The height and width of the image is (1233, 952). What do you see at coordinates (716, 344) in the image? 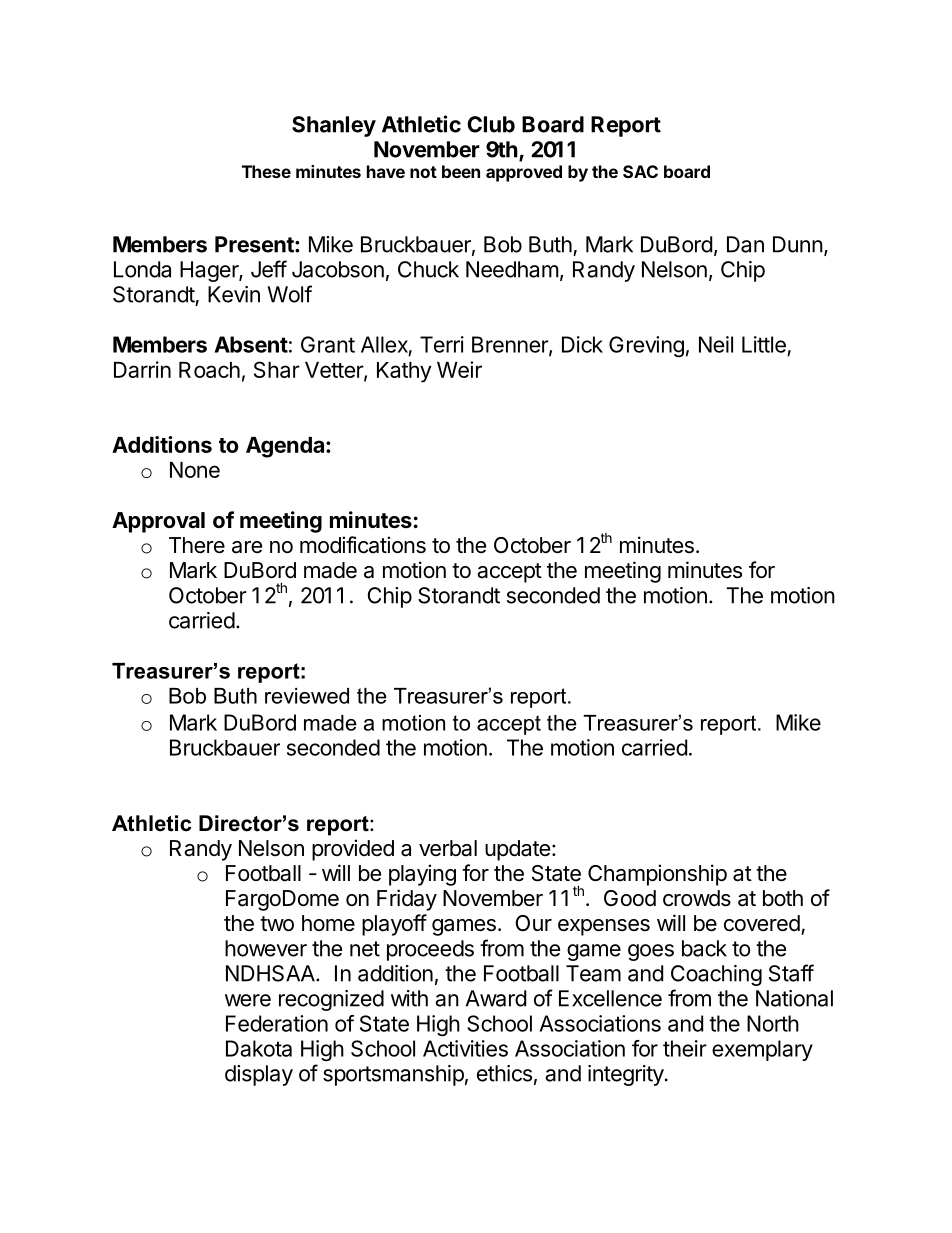
I see `Neil` at bounding box center [716, 344].
